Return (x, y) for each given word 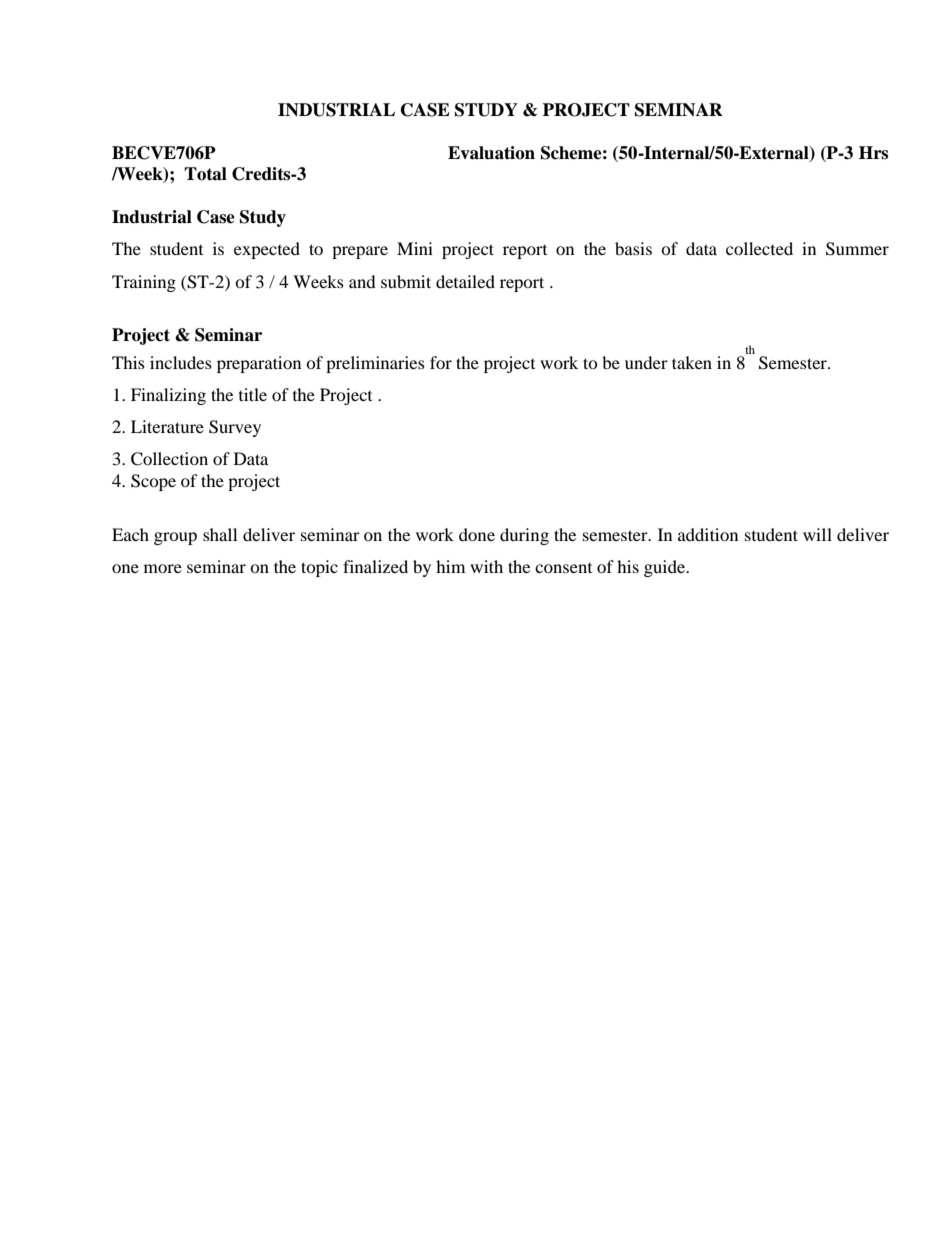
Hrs (873, 153)
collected (759, 248)
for (441, 362)
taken (692, 362)
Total (205, 174)
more (163, 568)
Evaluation (491, 153)
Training (144, 283)
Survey (235, 428)
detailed (465, 281)
